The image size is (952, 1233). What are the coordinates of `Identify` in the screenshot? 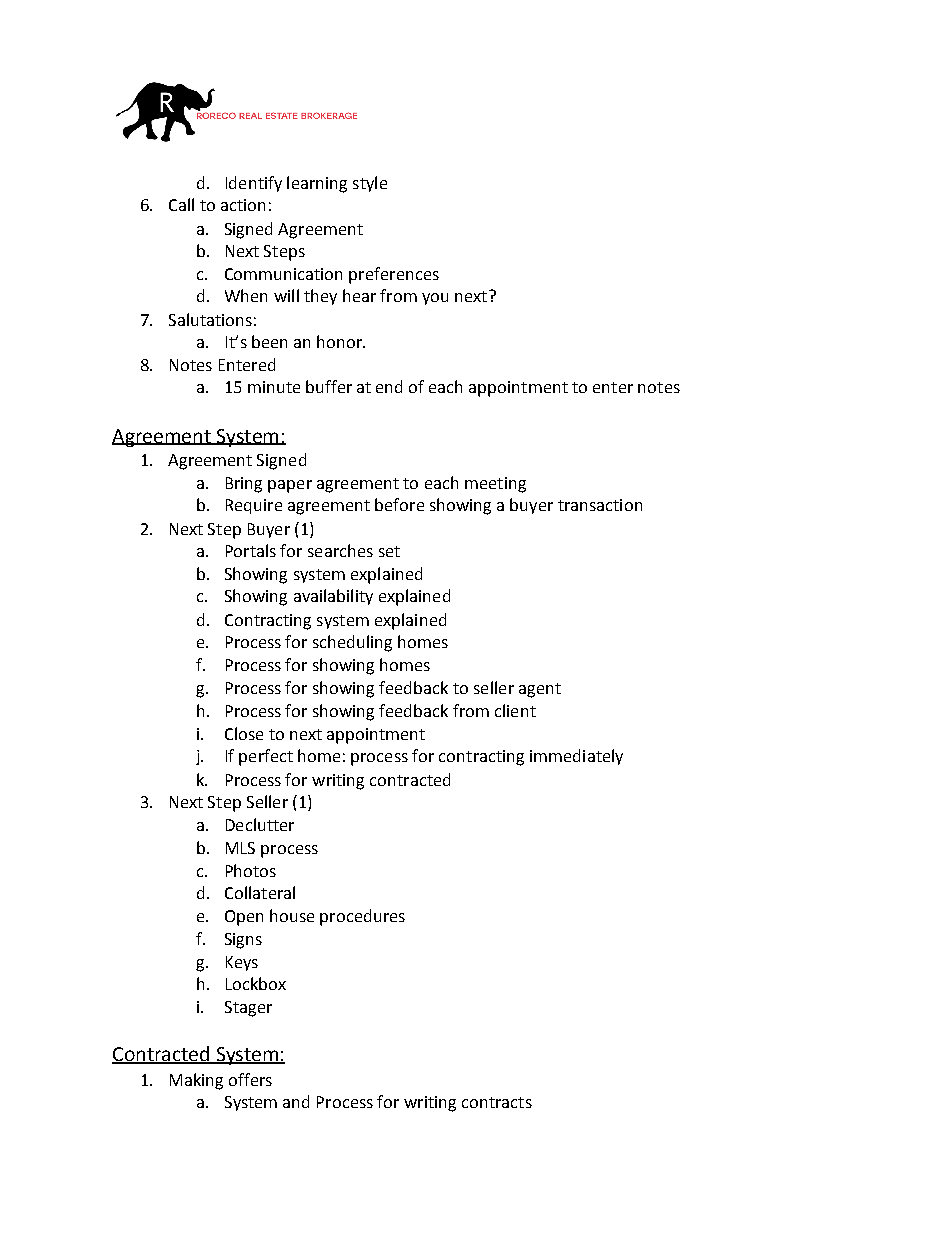 It's located at (254, 184).
